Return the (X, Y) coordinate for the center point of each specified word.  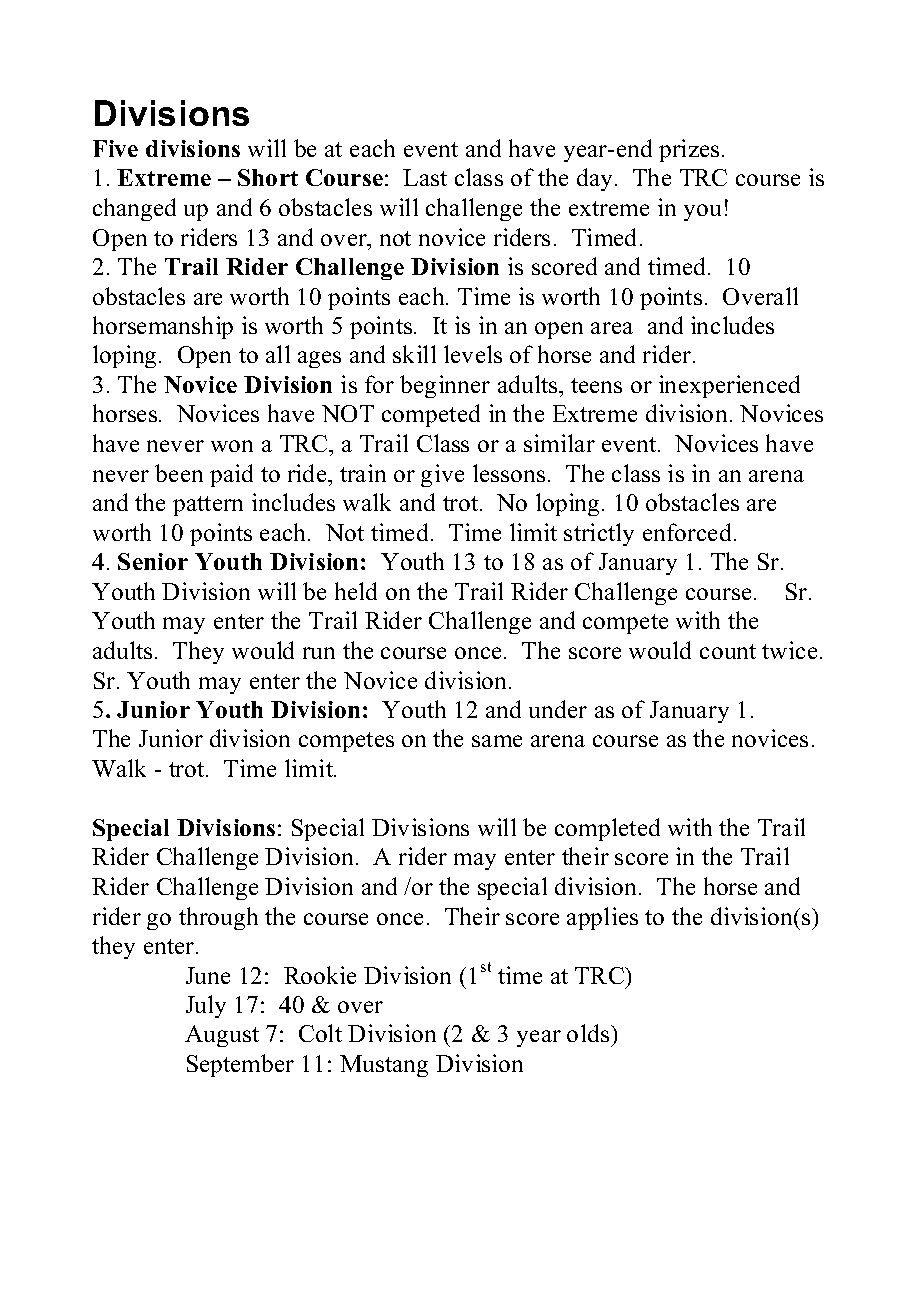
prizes (689, 150)
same (497, 741)
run (319, 653)
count (728, 651)
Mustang (384, 1066)
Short (268, 177)
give (442, 475)
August (222, 1036)
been (179, 473)
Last (425, 177)
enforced (687, 532)
